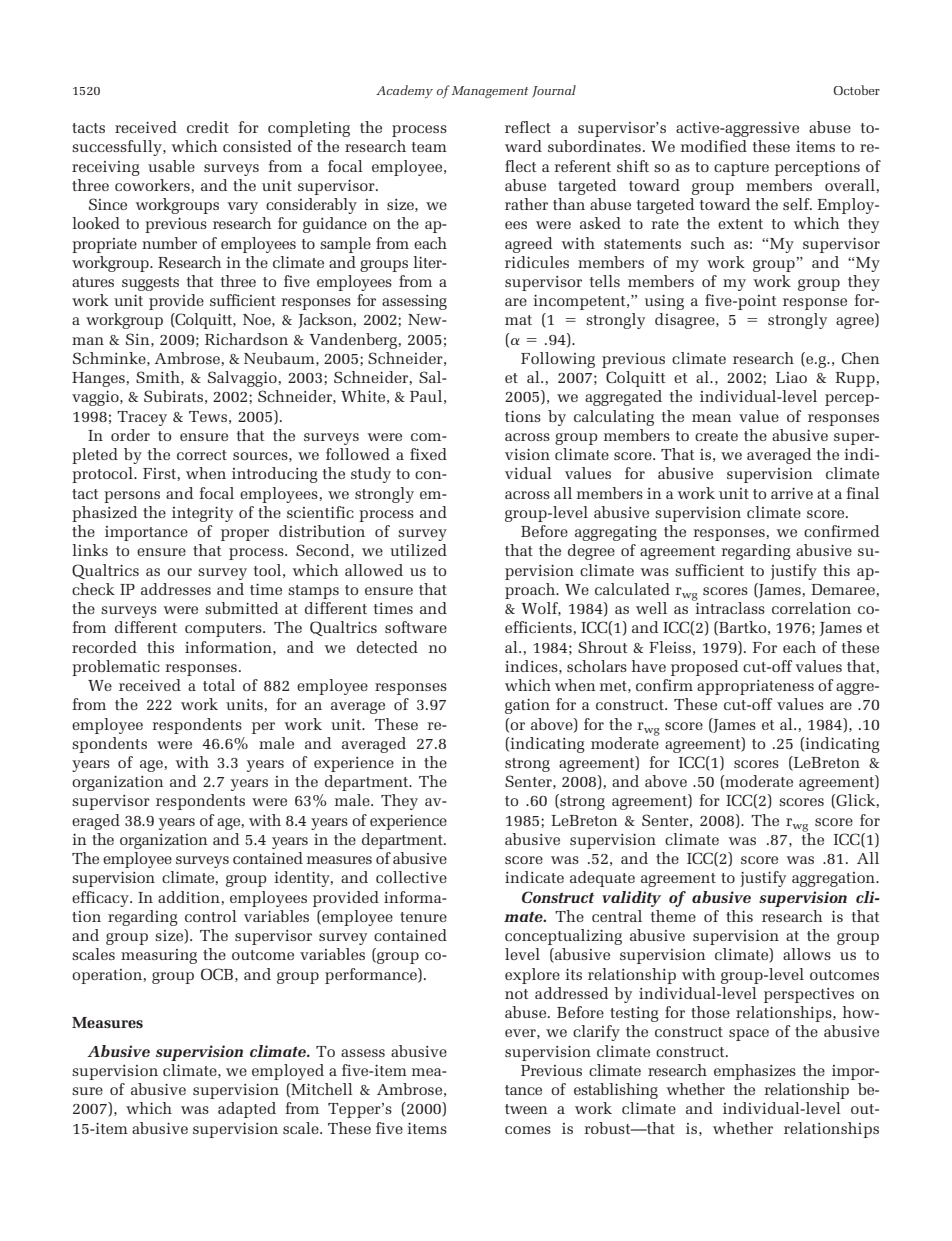 The width and height of the screenshot is (952, 1241). Describe the element at coordinates (490, 92) in the screenshot. I see `Management` at that location.
